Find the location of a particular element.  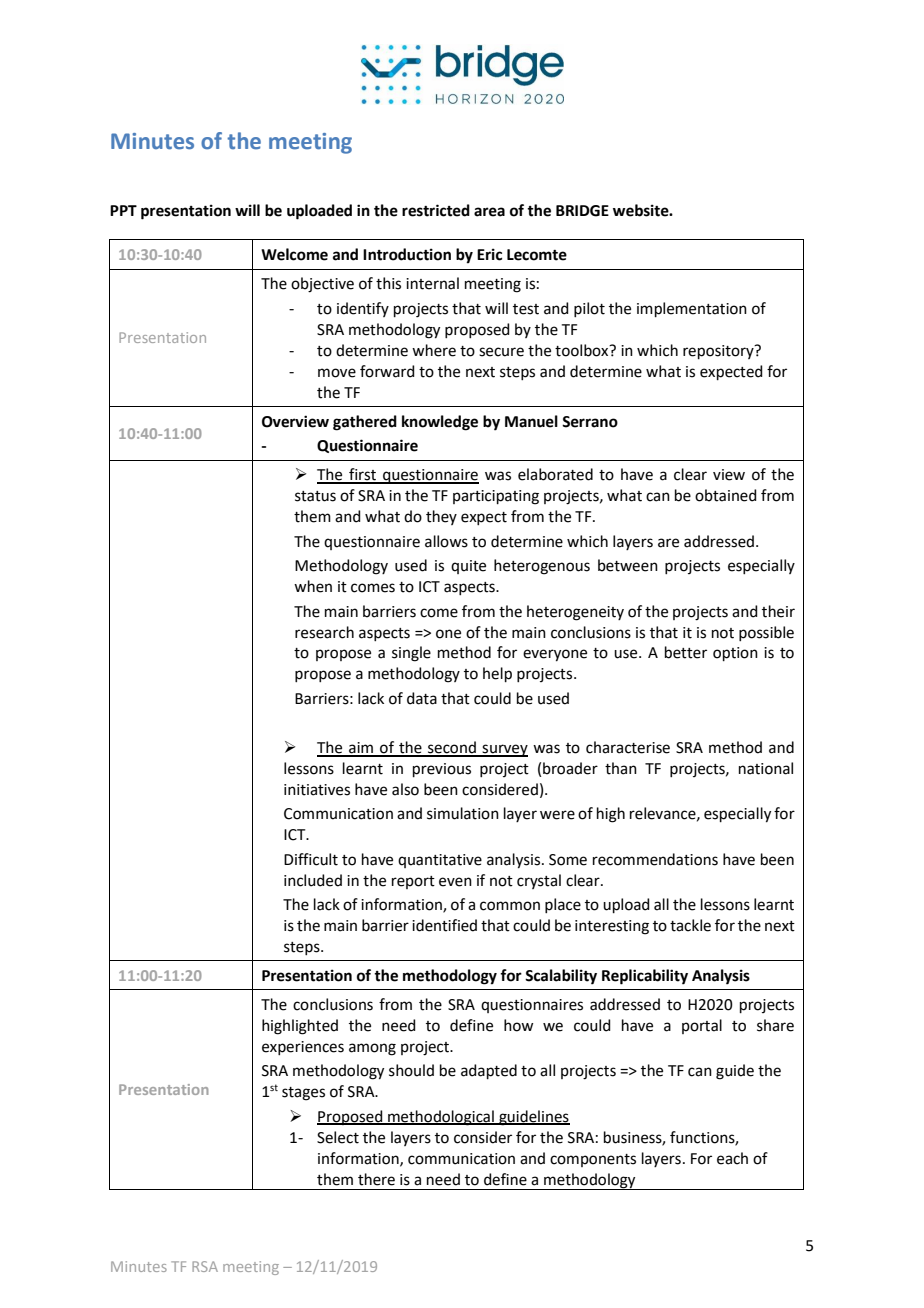

RSA is located at coordinates (205, 1266).
